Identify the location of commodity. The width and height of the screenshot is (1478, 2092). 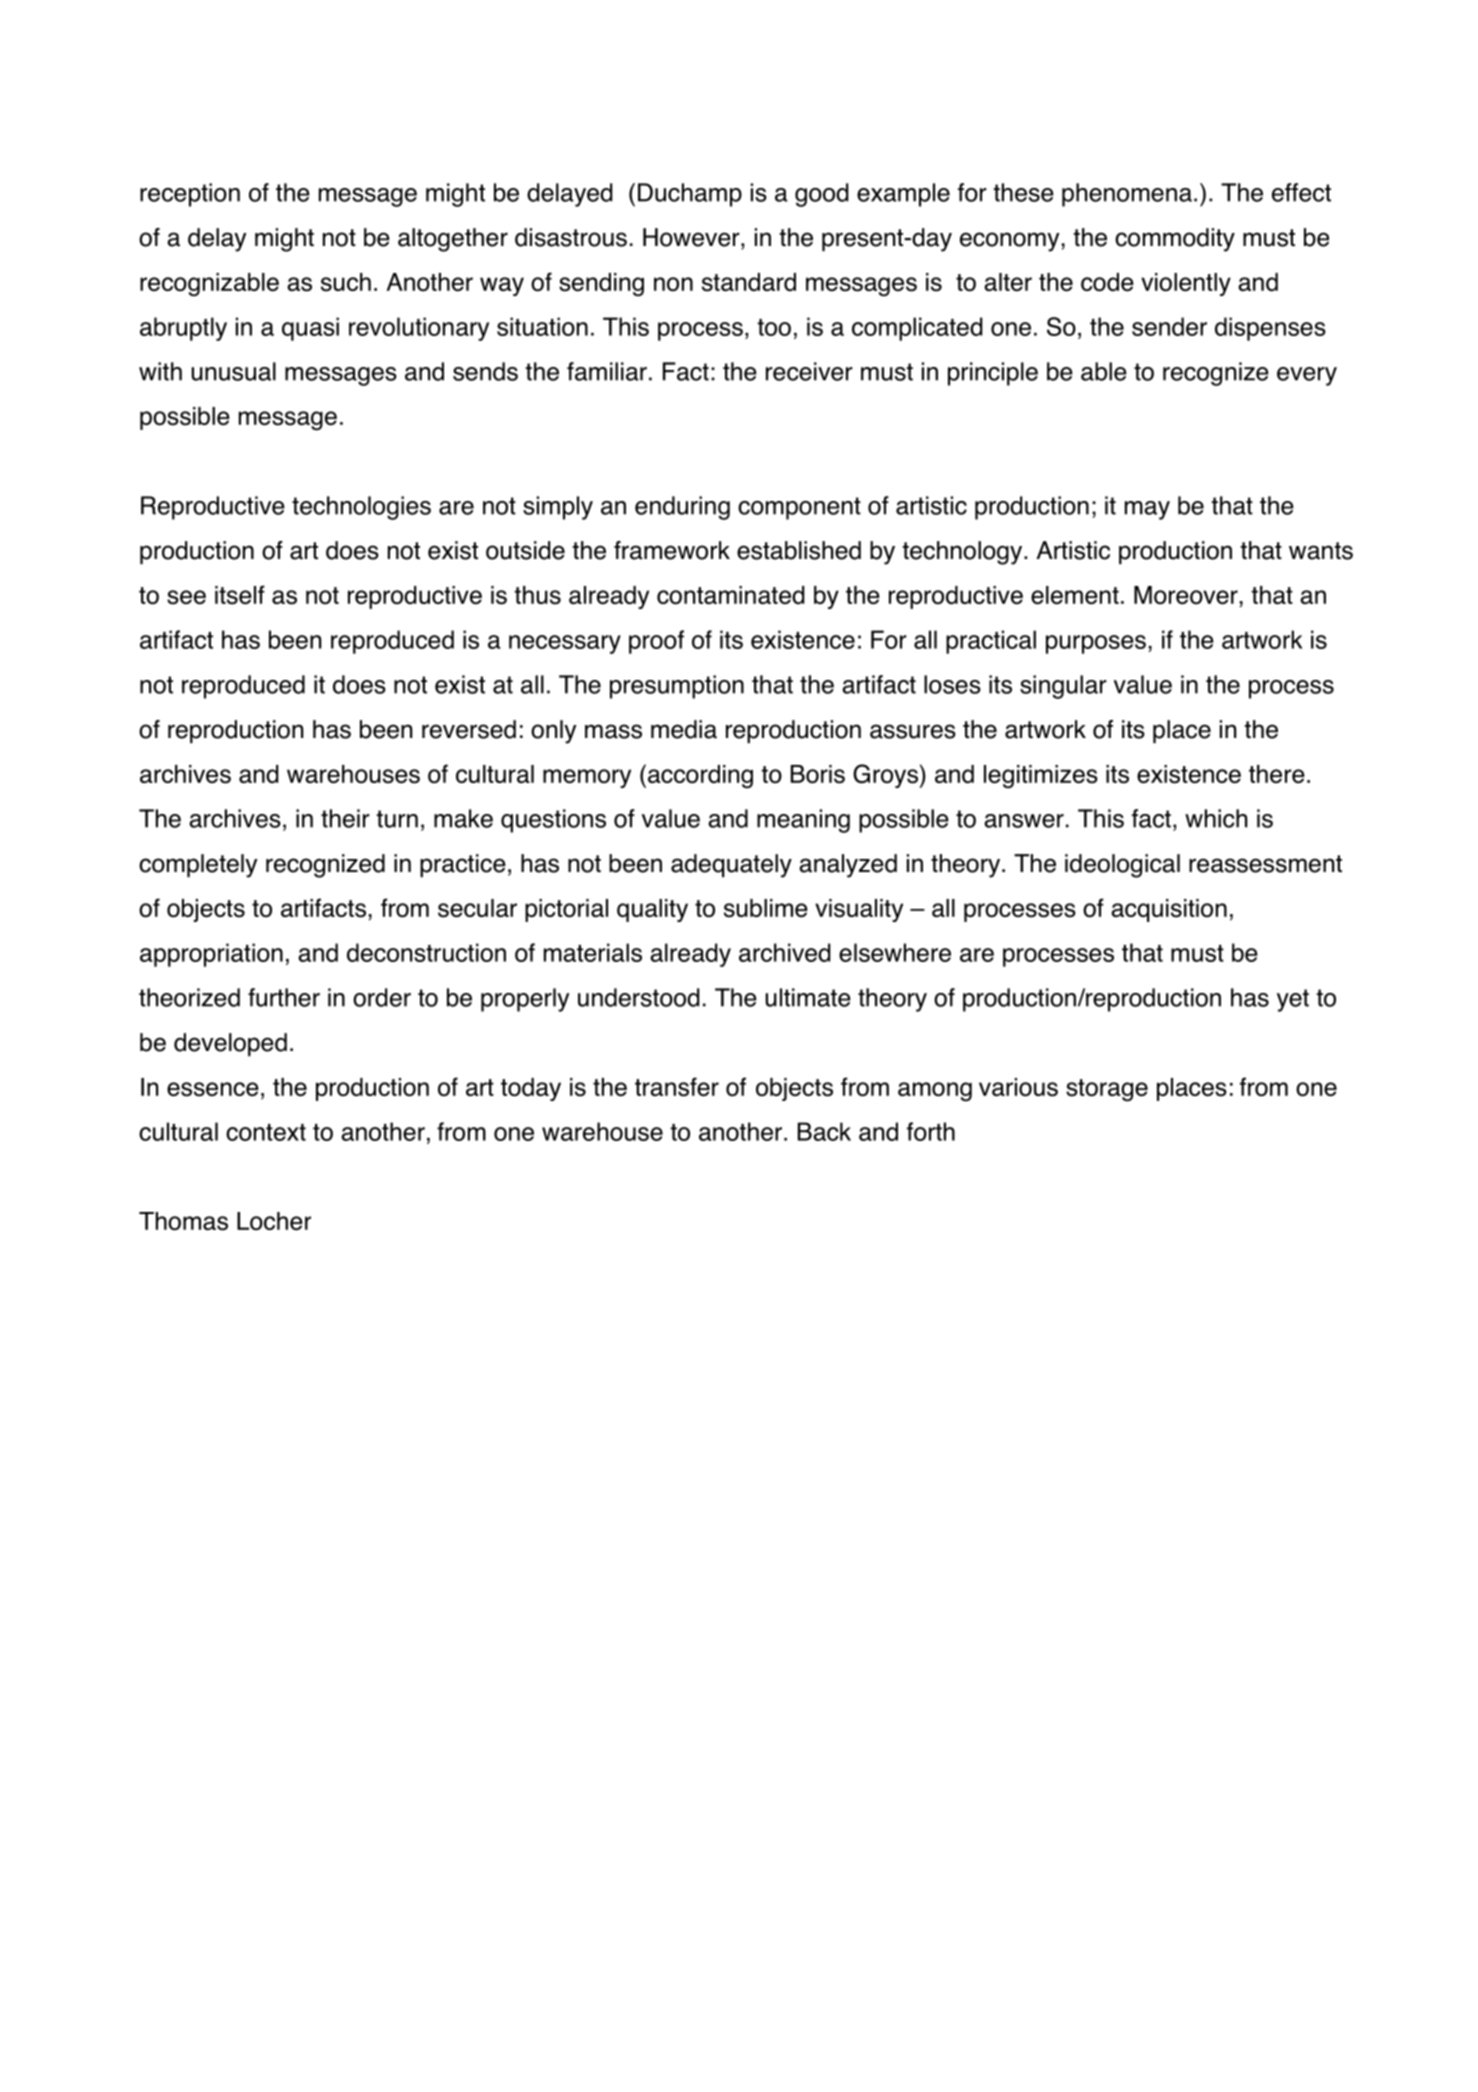
(1175, 240).
